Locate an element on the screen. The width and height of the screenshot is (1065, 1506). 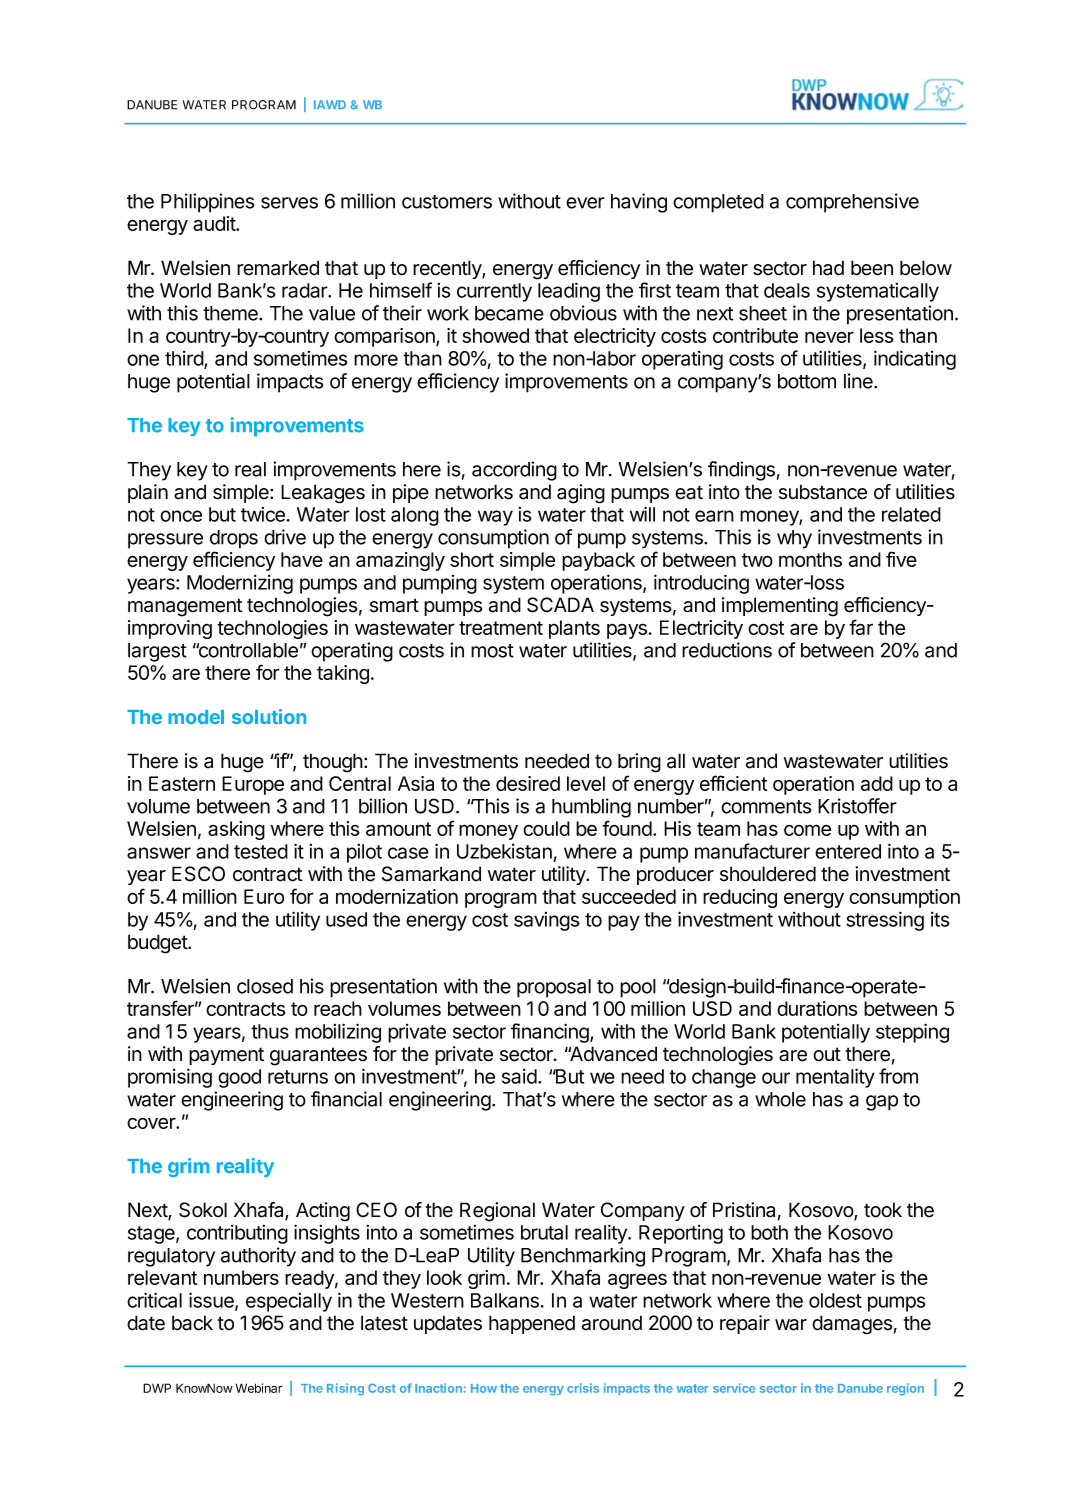
Kristoffer is located at coordinates (857, 806).
